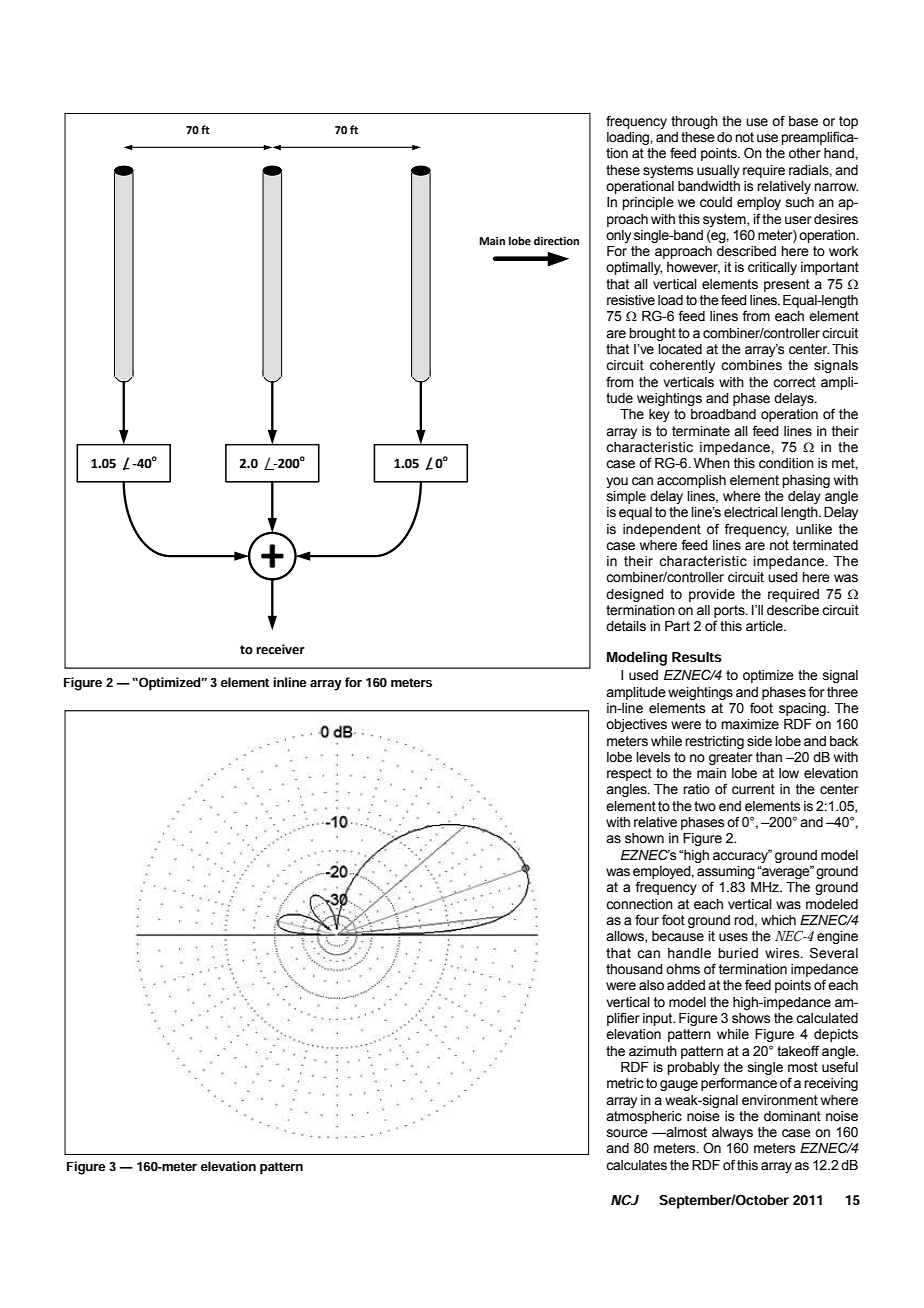  I want to click on usually, so click(718, 171).
